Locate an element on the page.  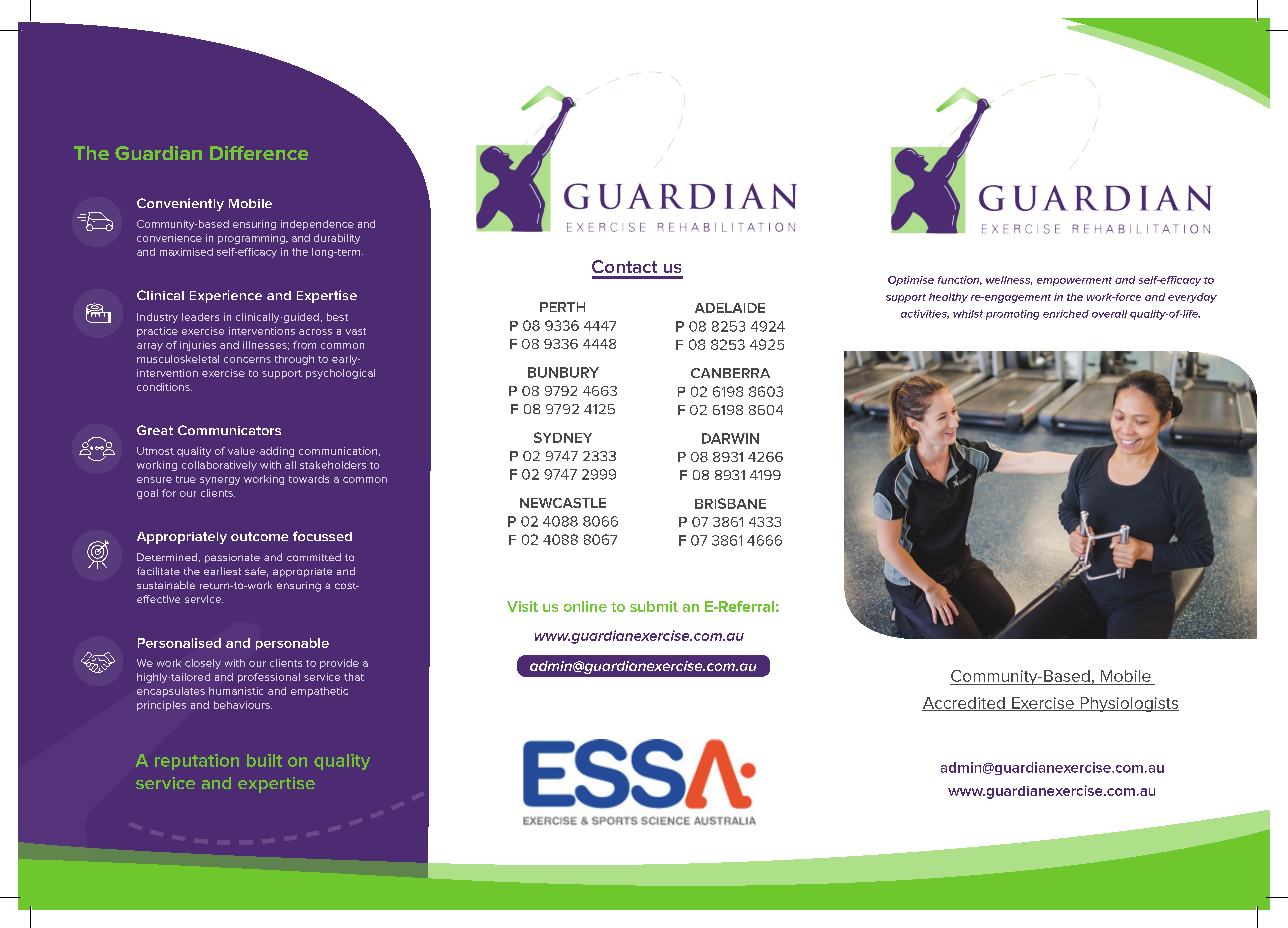
durability is located at coordinates (337, 239).
